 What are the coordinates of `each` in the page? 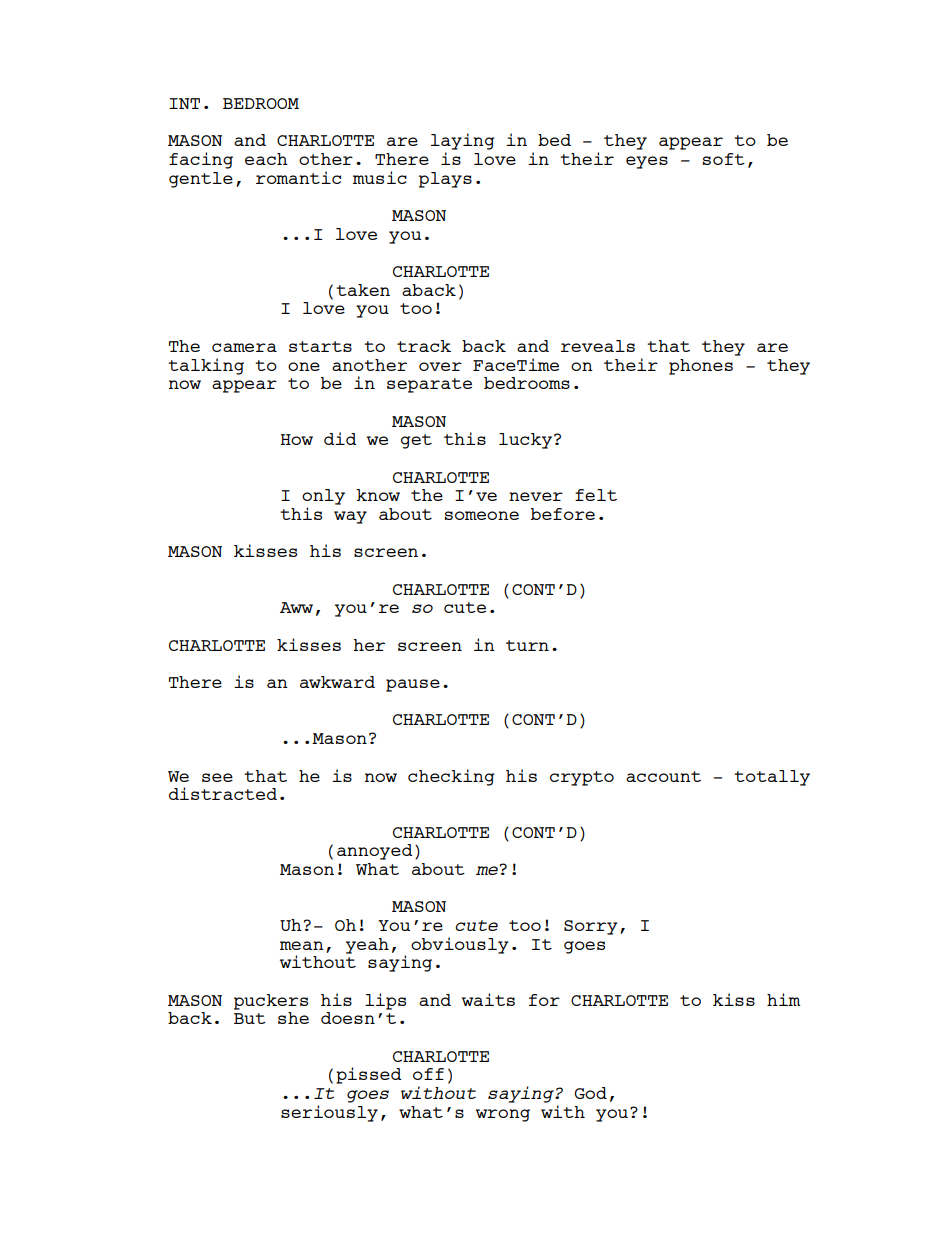 It's located at (266, 159).
